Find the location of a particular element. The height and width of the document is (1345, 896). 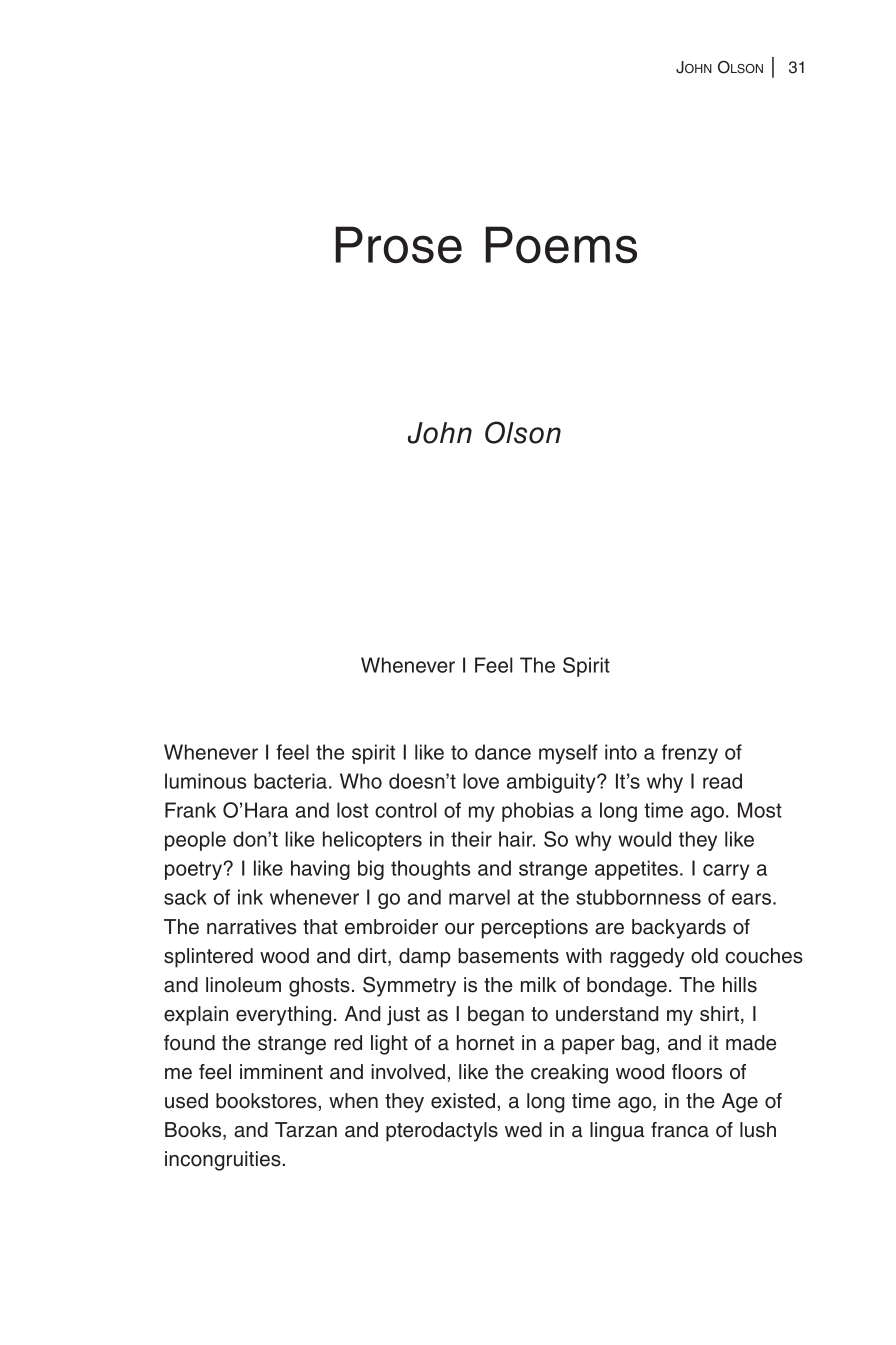

Poems is located at coordinates (561, 245).
